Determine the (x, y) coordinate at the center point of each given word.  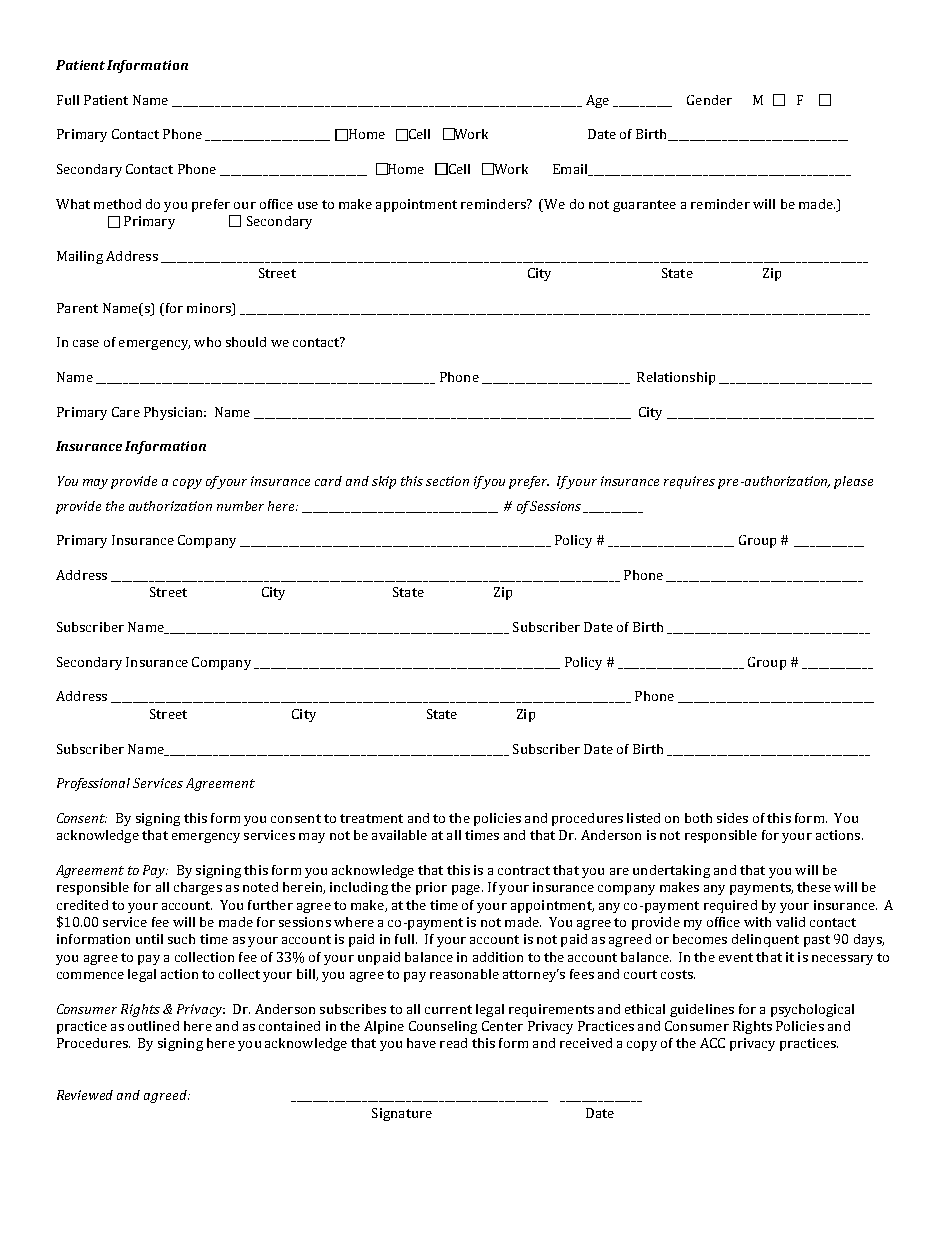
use (308, 205)
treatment (371, 818)
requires (689, 482)
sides (732, 818)
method (117, 204)
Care (126, 412)
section (447, 481)
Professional (93, 784)
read (453, 1043)
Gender (709, 100)
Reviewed (85, 1095)
